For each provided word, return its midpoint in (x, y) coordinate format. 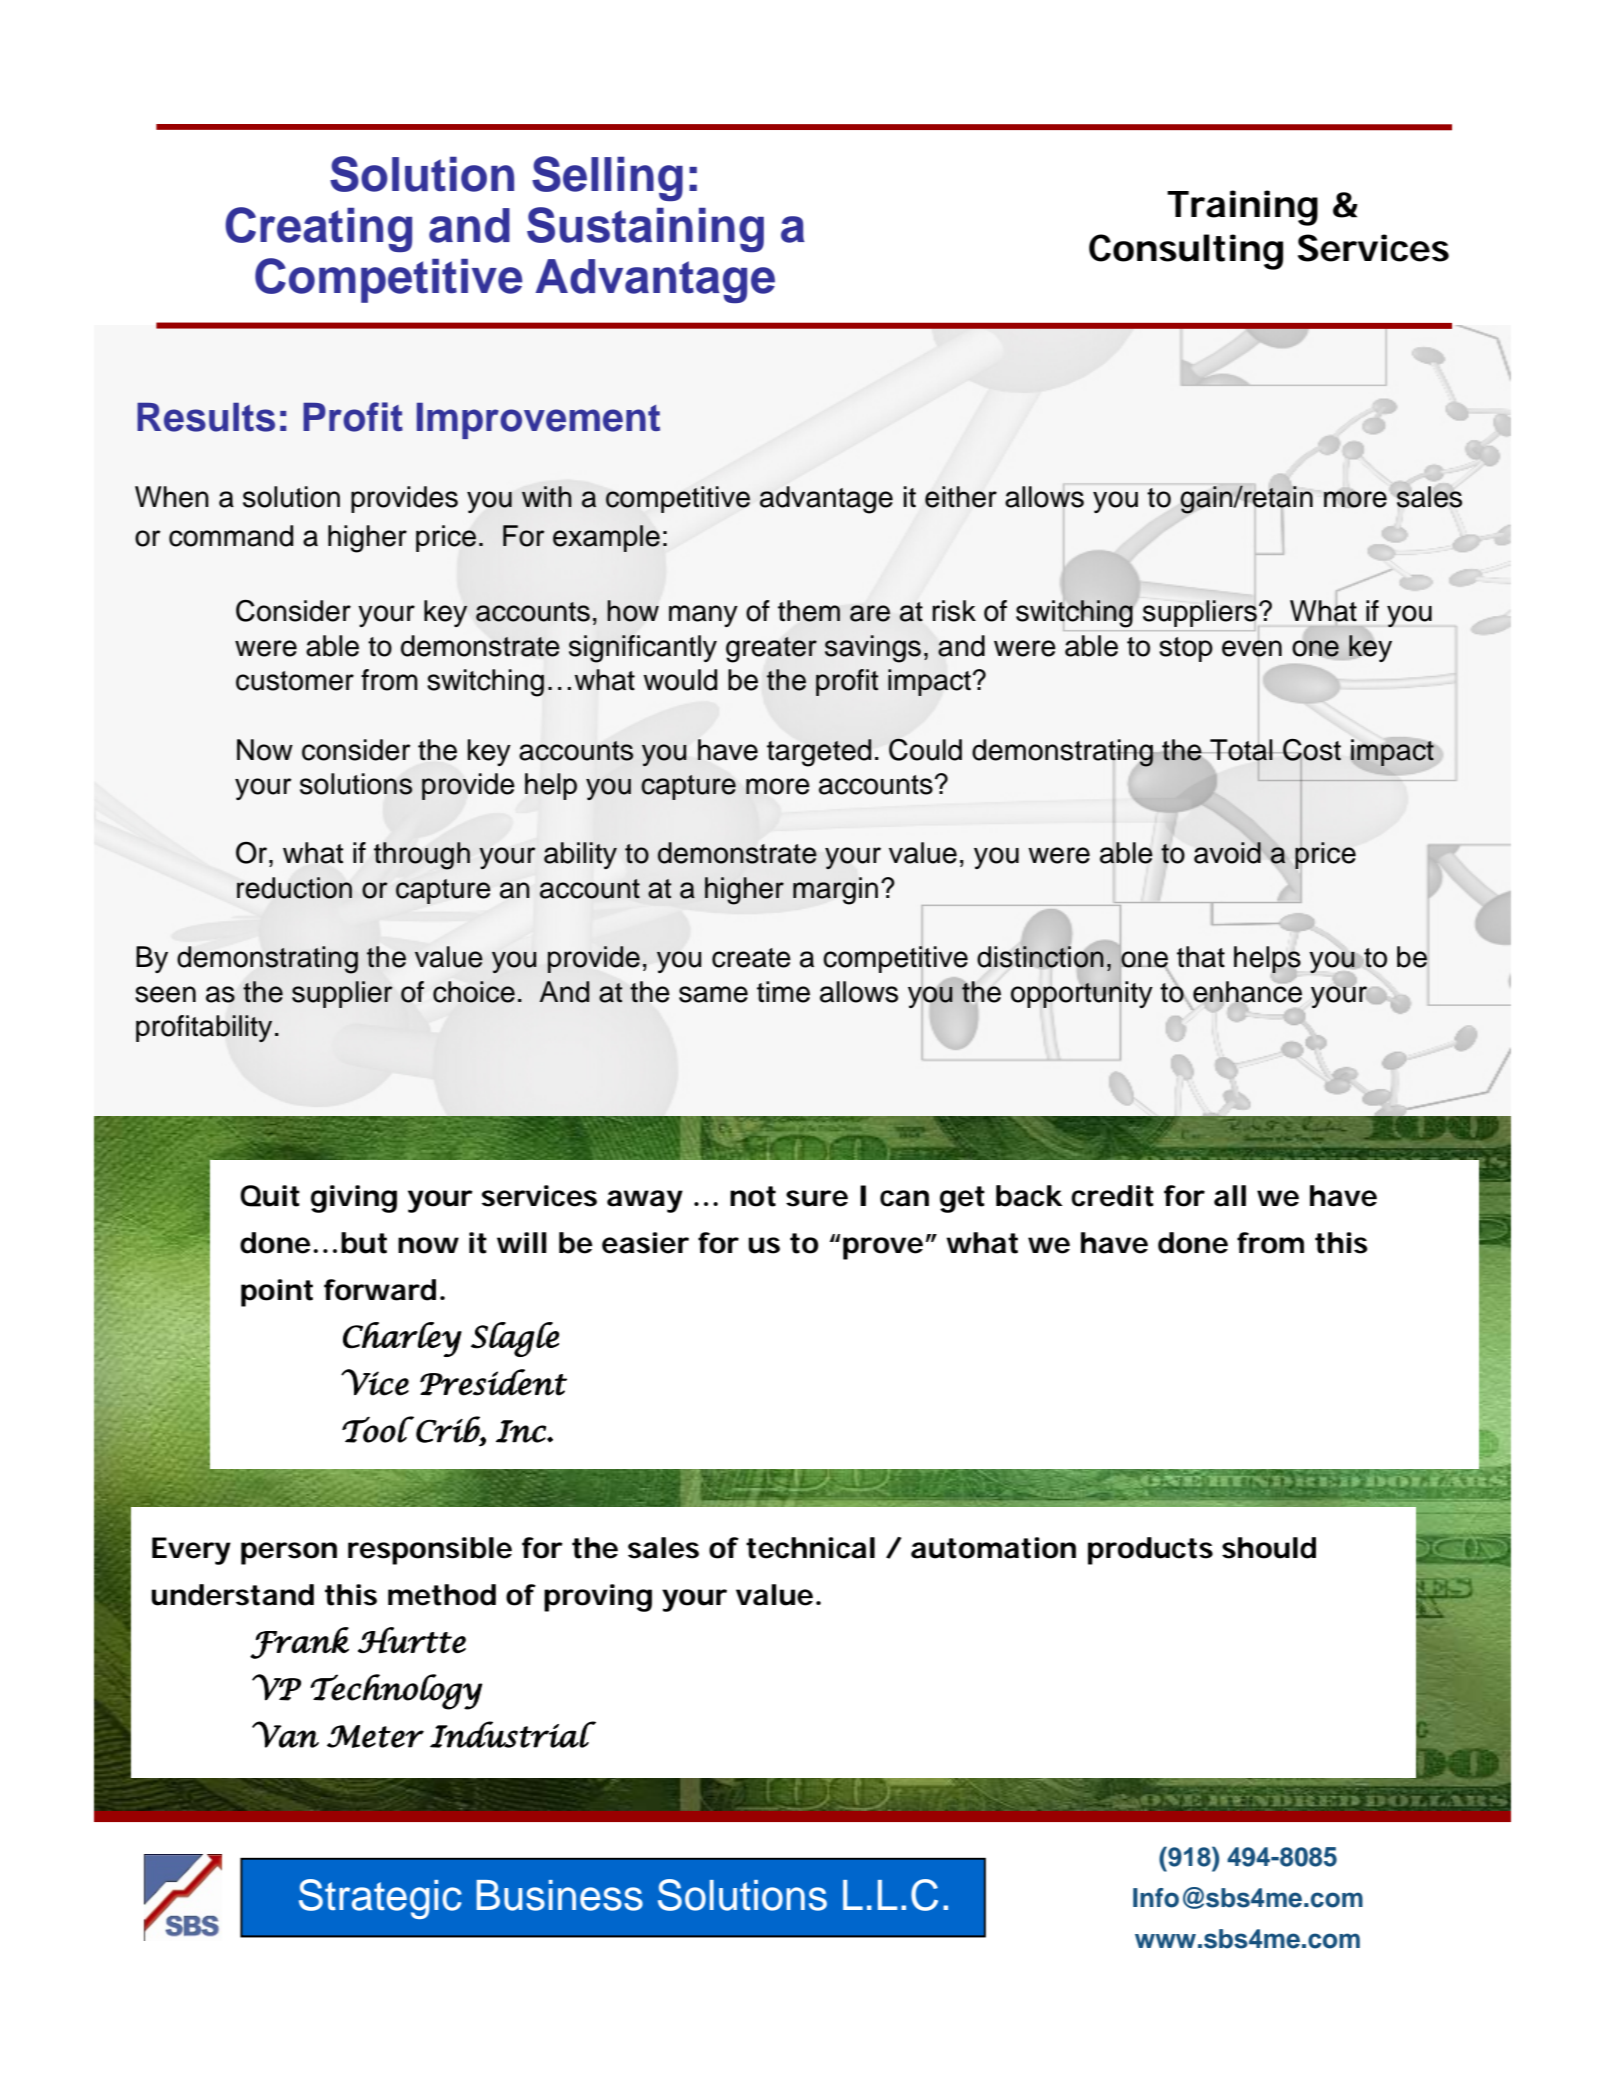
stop (1186, 649)
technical (810, 1548)
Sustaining (645, 229)
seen (165, 994)
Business (560, 1895)
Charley (402, 1339)
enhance (1247, 992)
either (961, 497)
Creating (318, 229)
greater (771, 650)
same (713, 994)
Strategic (380, 1899)
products (1150, 1551)
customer (295, 681)
